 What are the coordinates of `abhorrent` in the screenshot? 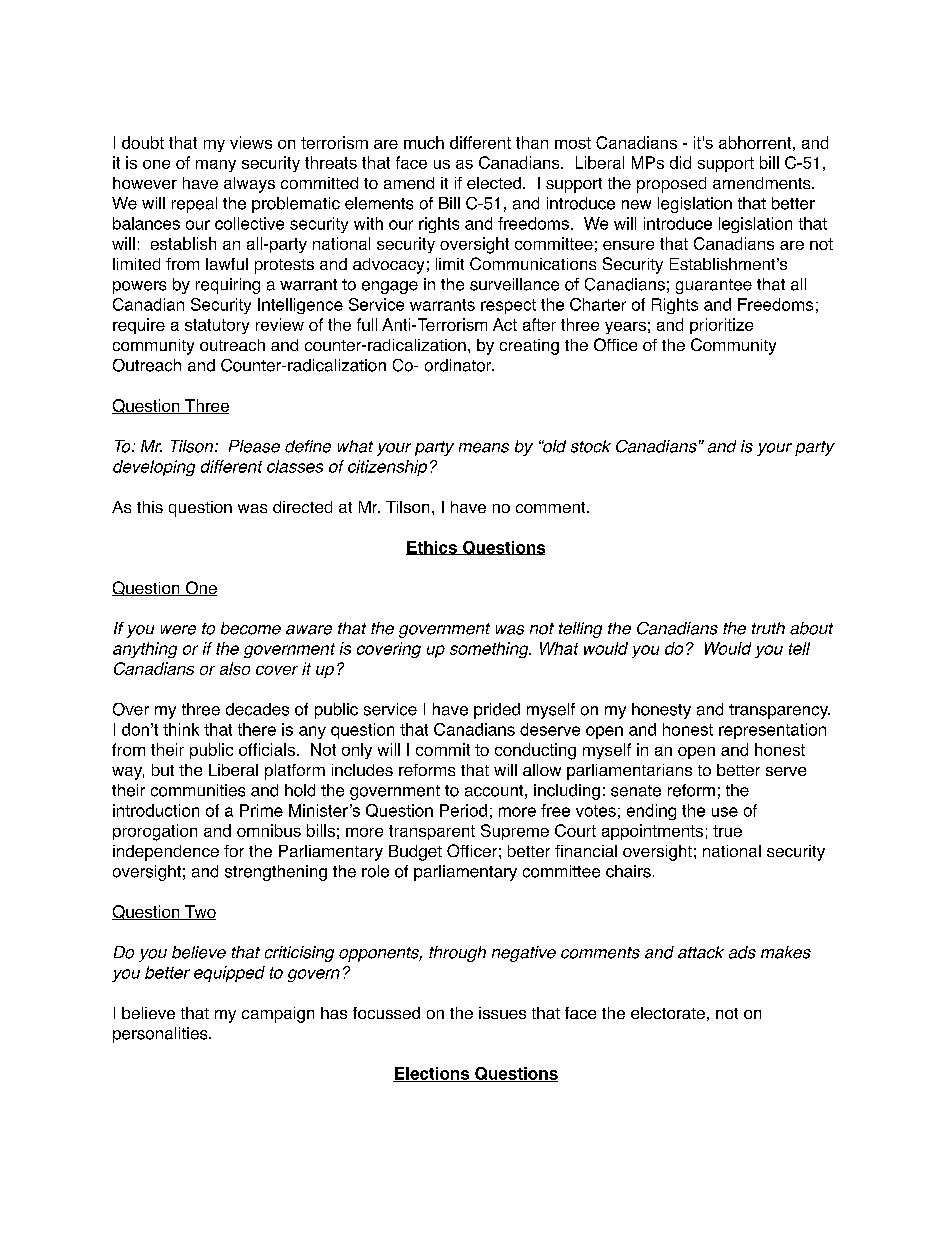 It's located at (755, 142).
